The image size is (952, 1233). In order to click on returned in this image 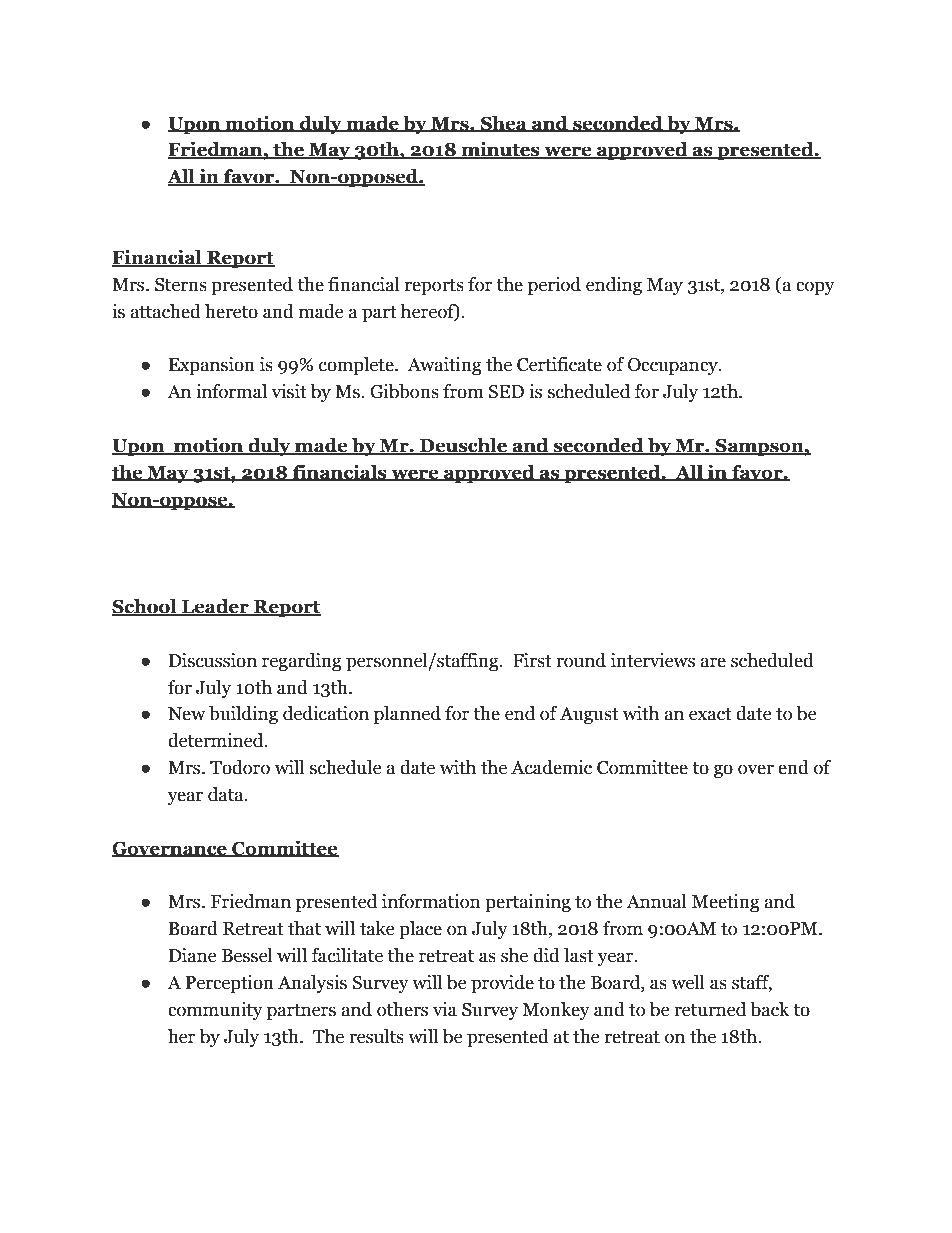, I will do `click(710, 1009)`.
